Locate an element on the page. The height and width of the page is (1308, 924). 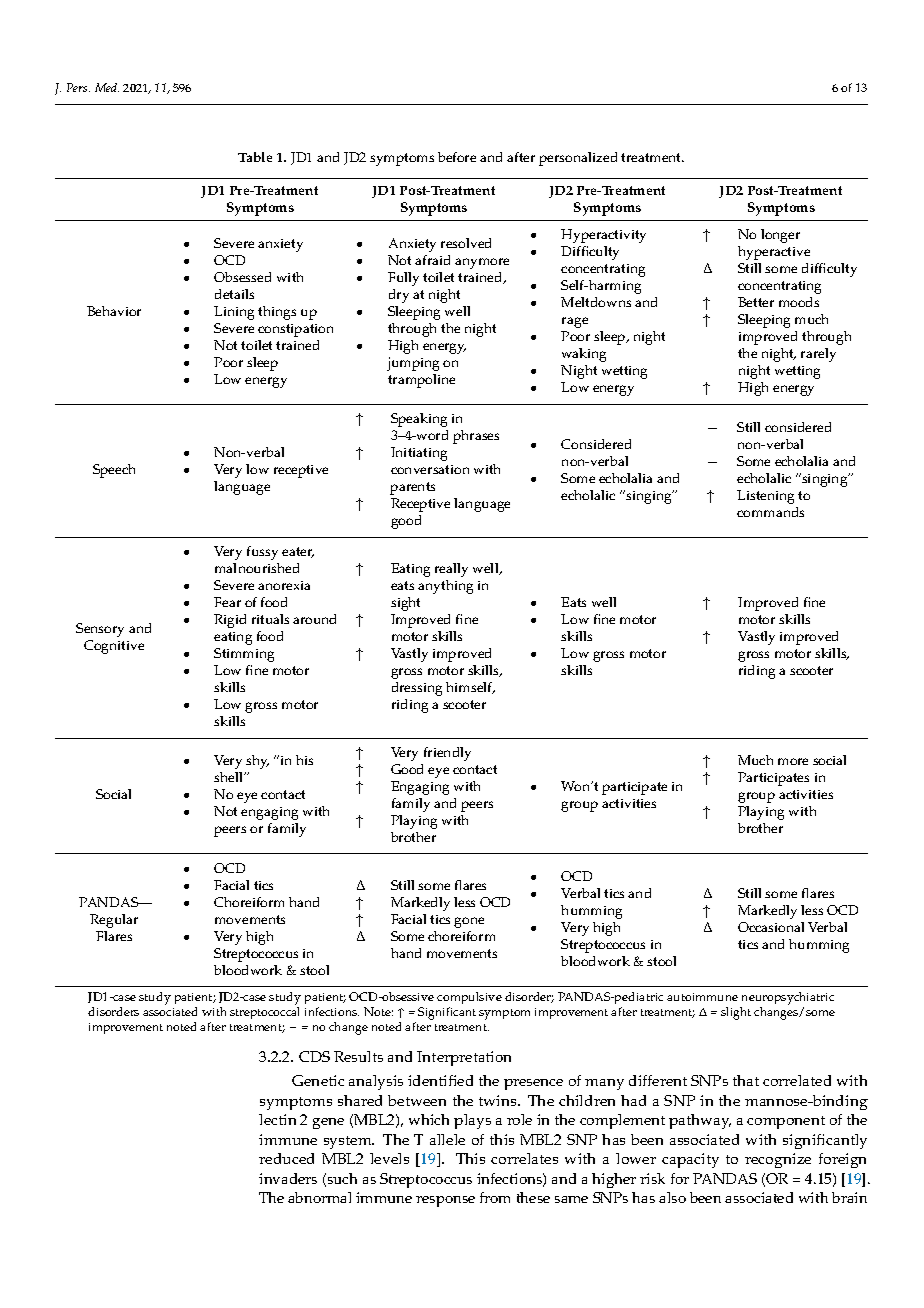
before is located at coordinates (457, 157).
